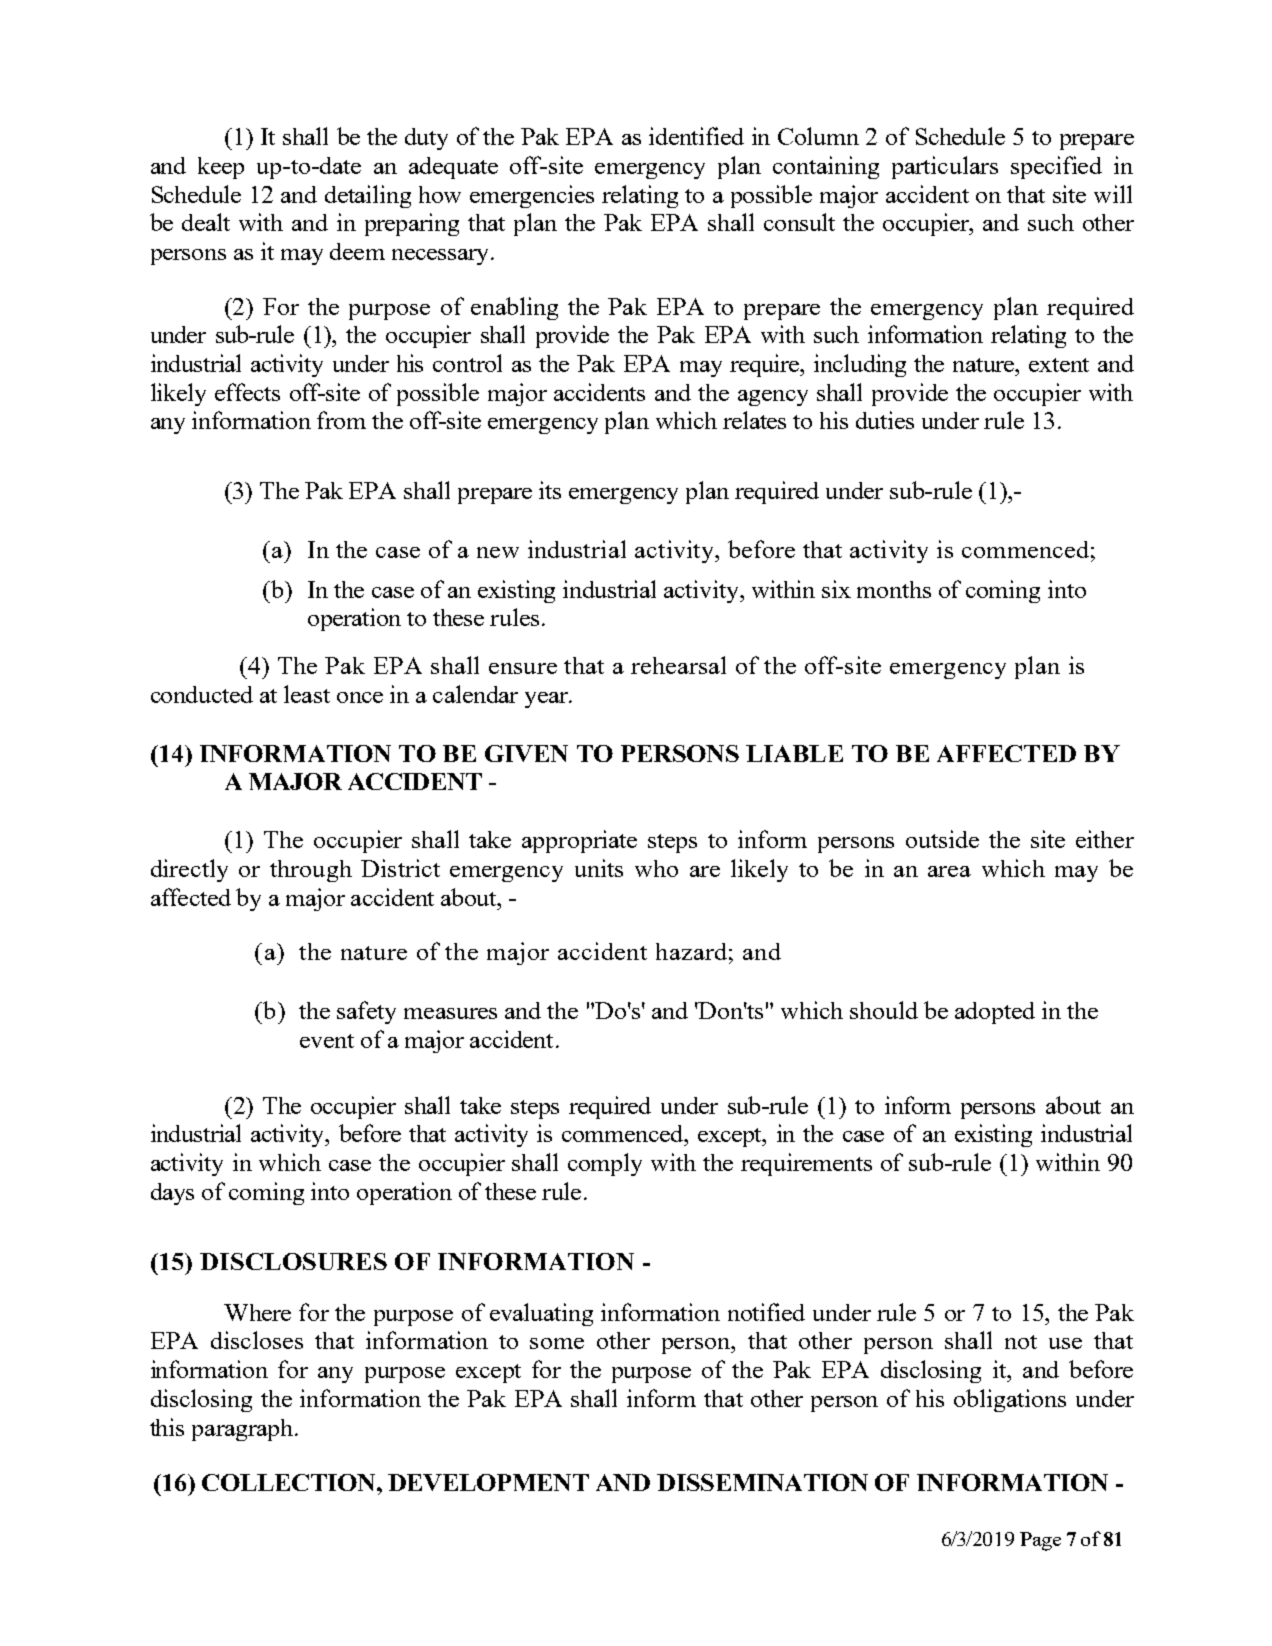 The height and width of the screenshot is (1646, 1272). I want to click on through, so click(311, 871).
